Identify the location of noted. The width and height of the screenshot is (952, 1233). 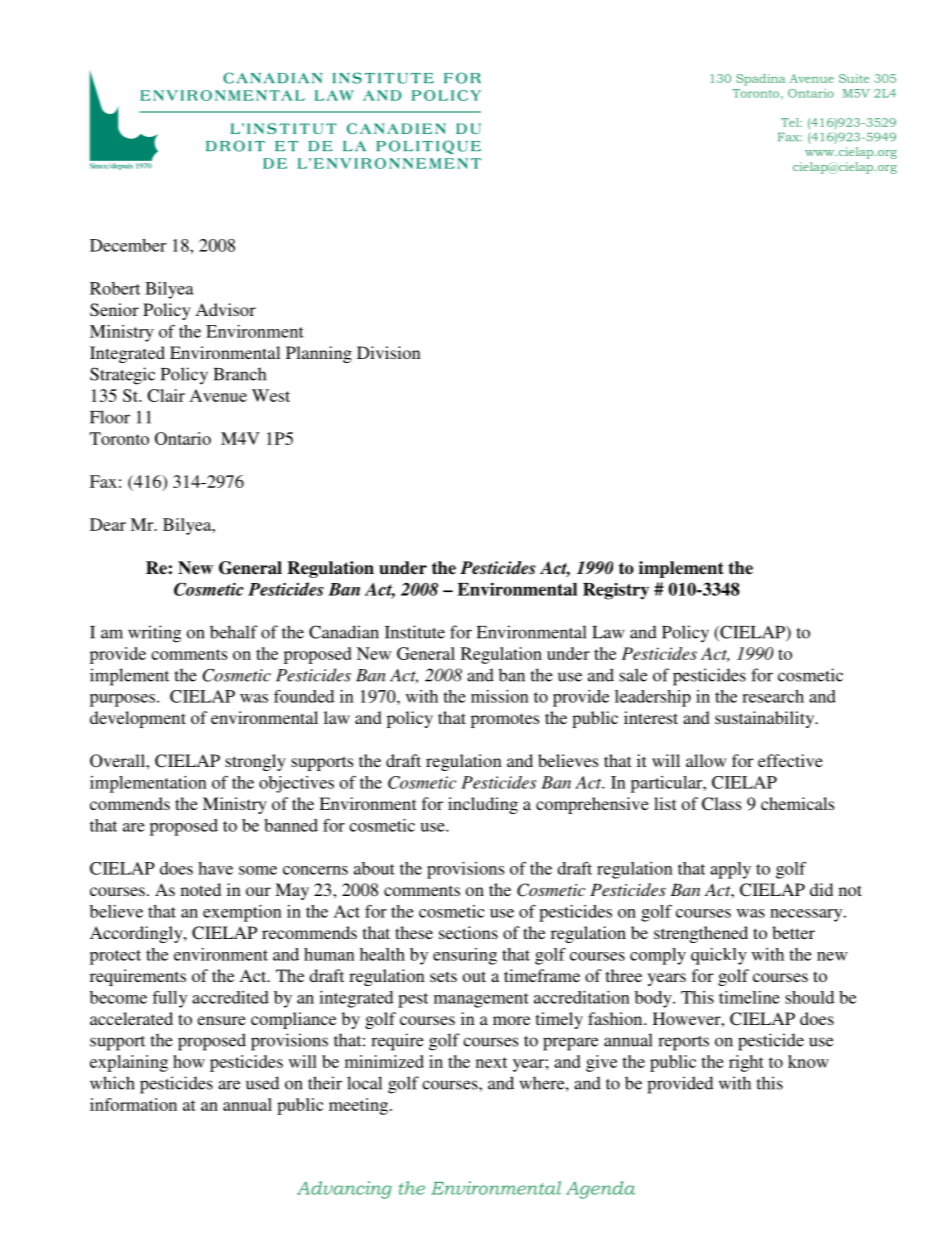
(201, 889).
